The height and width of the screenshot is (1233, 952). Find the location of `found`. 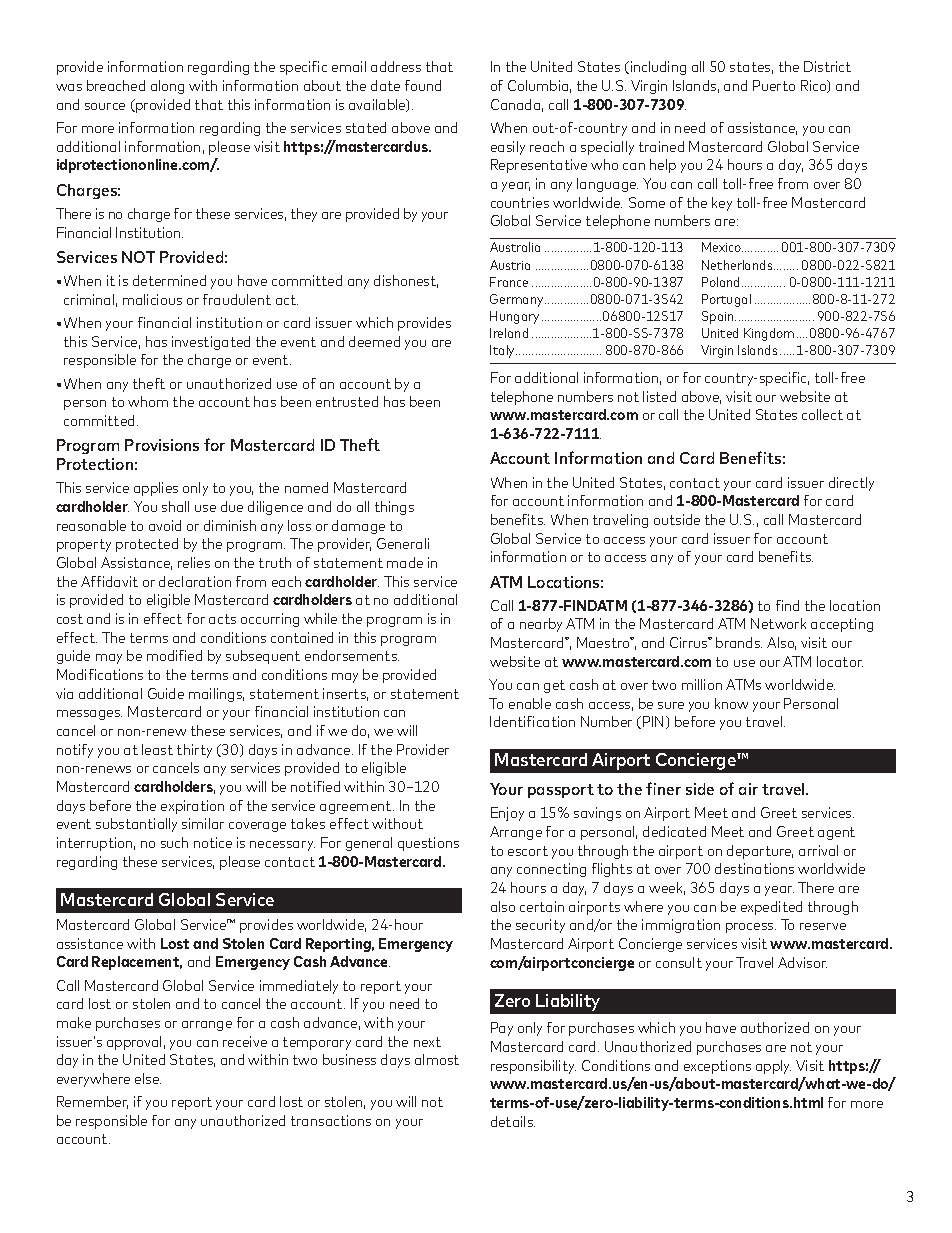

found is located at coordinates (423, 85).
